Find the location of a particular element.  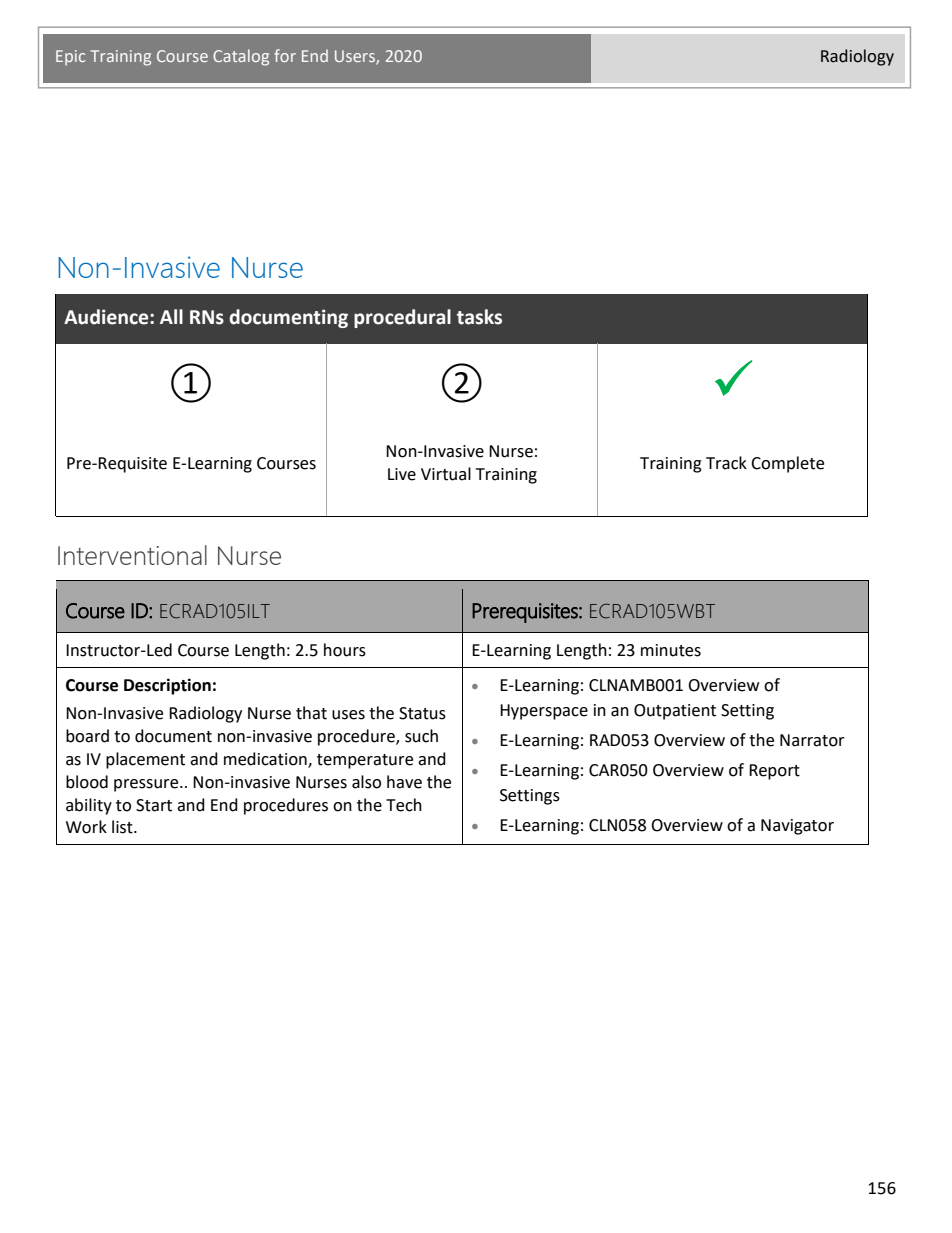

Interventional is located at coordinates (132, 555).
